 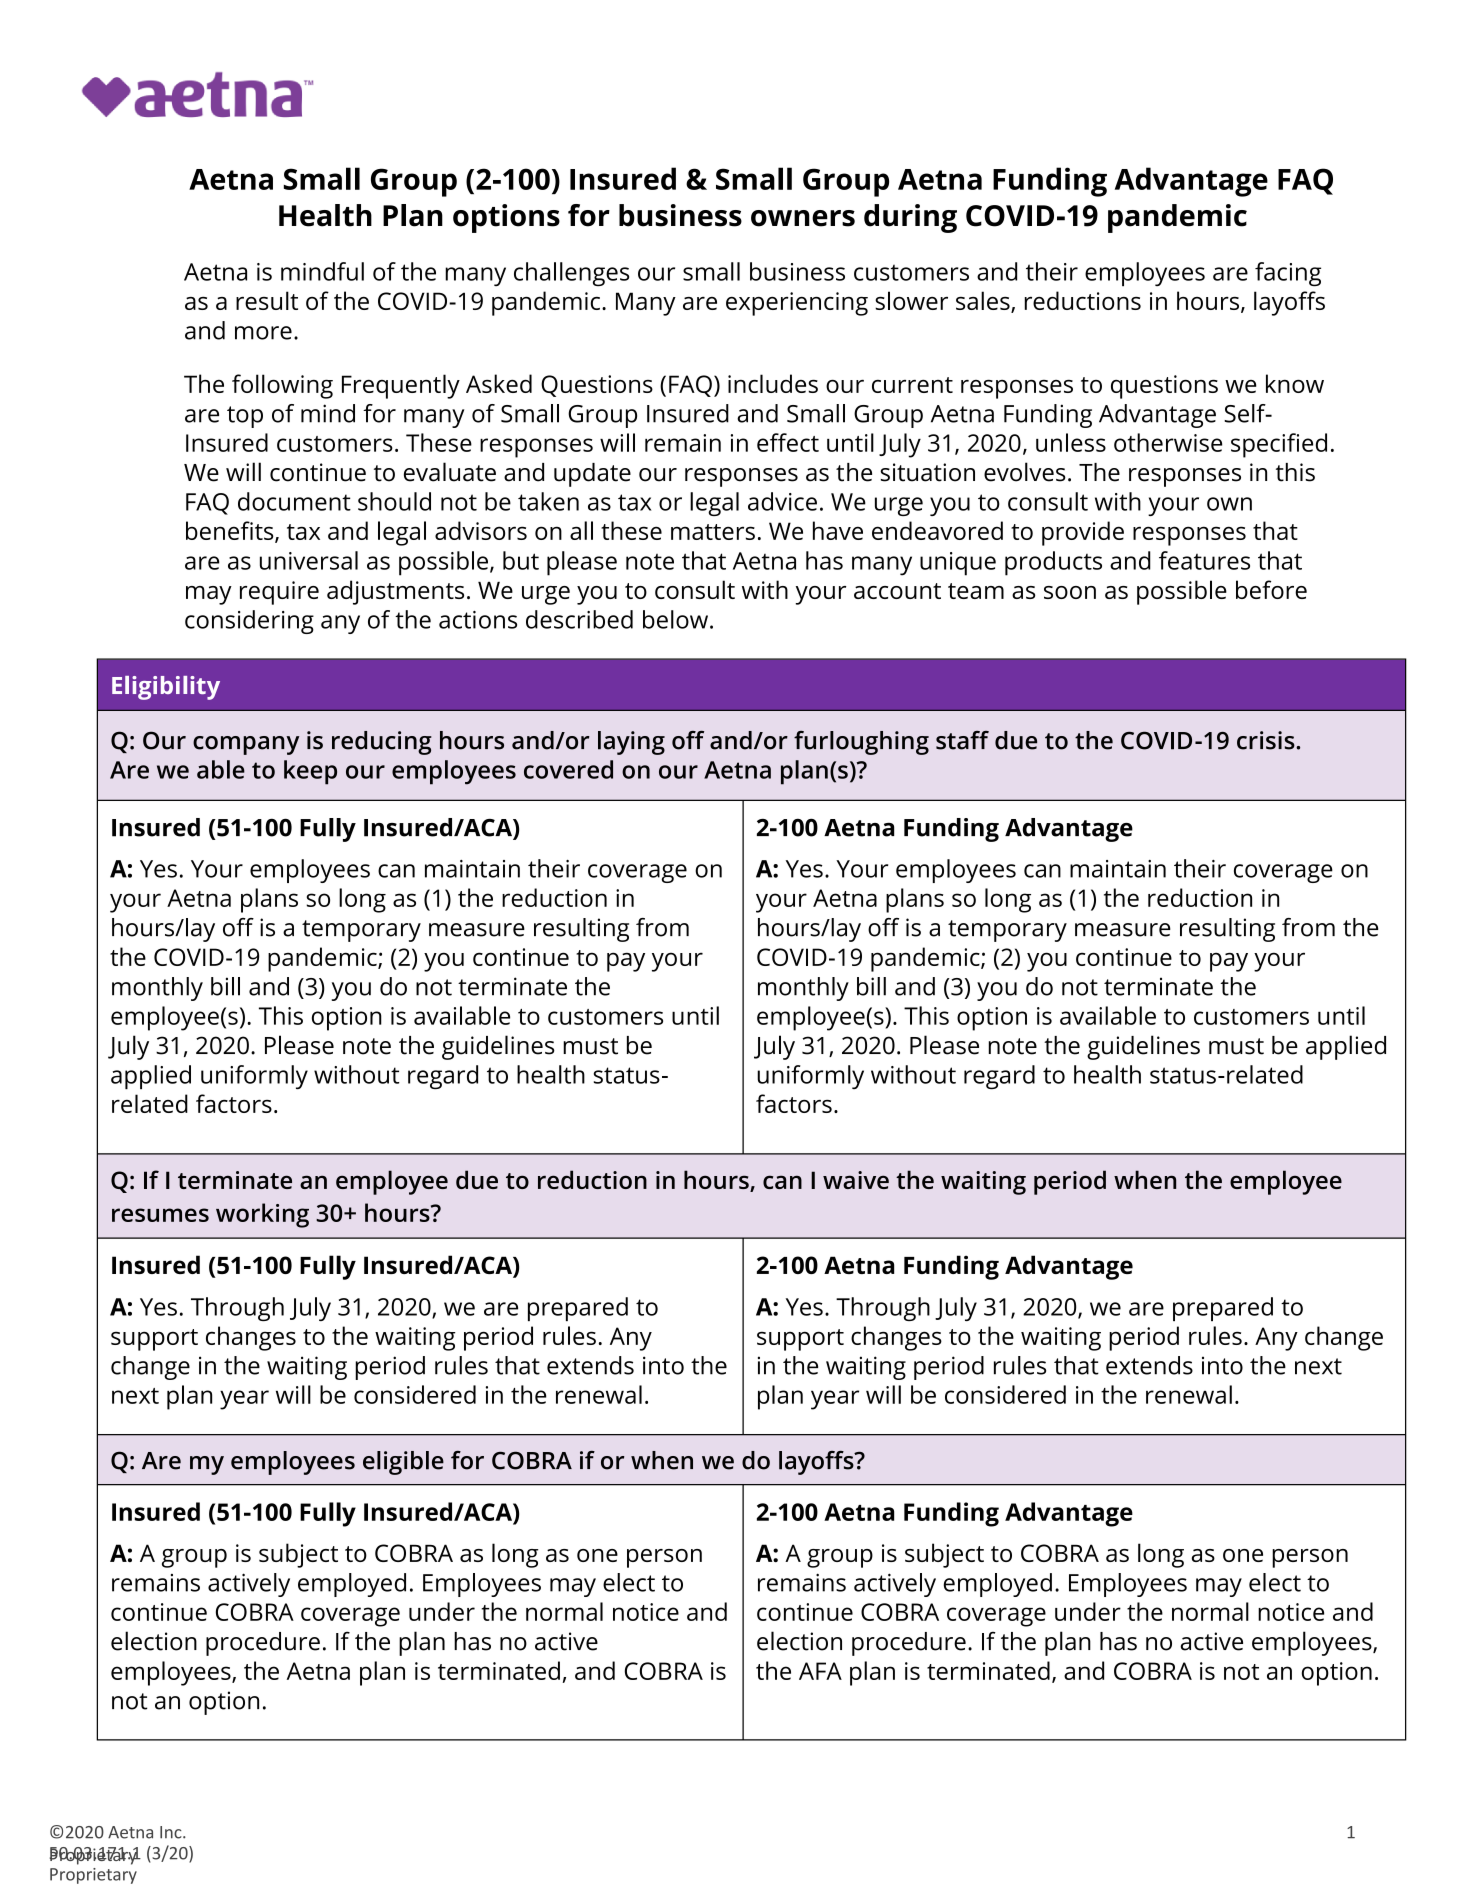 I want to click on covered, so click(x=568, y=769).
